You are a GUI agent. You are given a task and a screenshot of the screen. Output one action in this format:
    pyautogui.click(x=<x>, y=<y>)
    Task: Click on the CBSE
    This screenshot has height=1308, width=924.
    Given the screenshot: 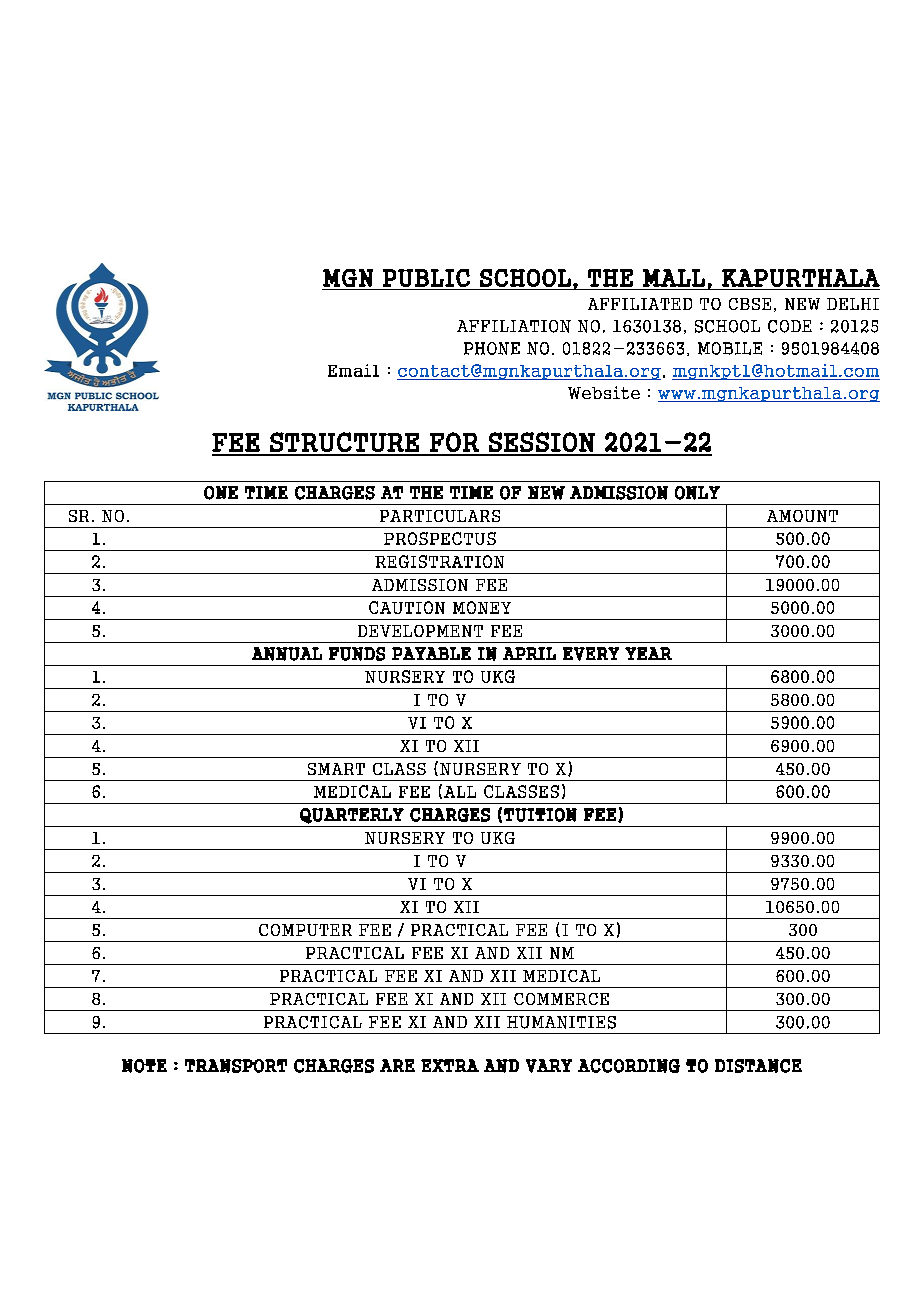 What is the action you would take?
    pyautogui.click(x=750, y=304)
